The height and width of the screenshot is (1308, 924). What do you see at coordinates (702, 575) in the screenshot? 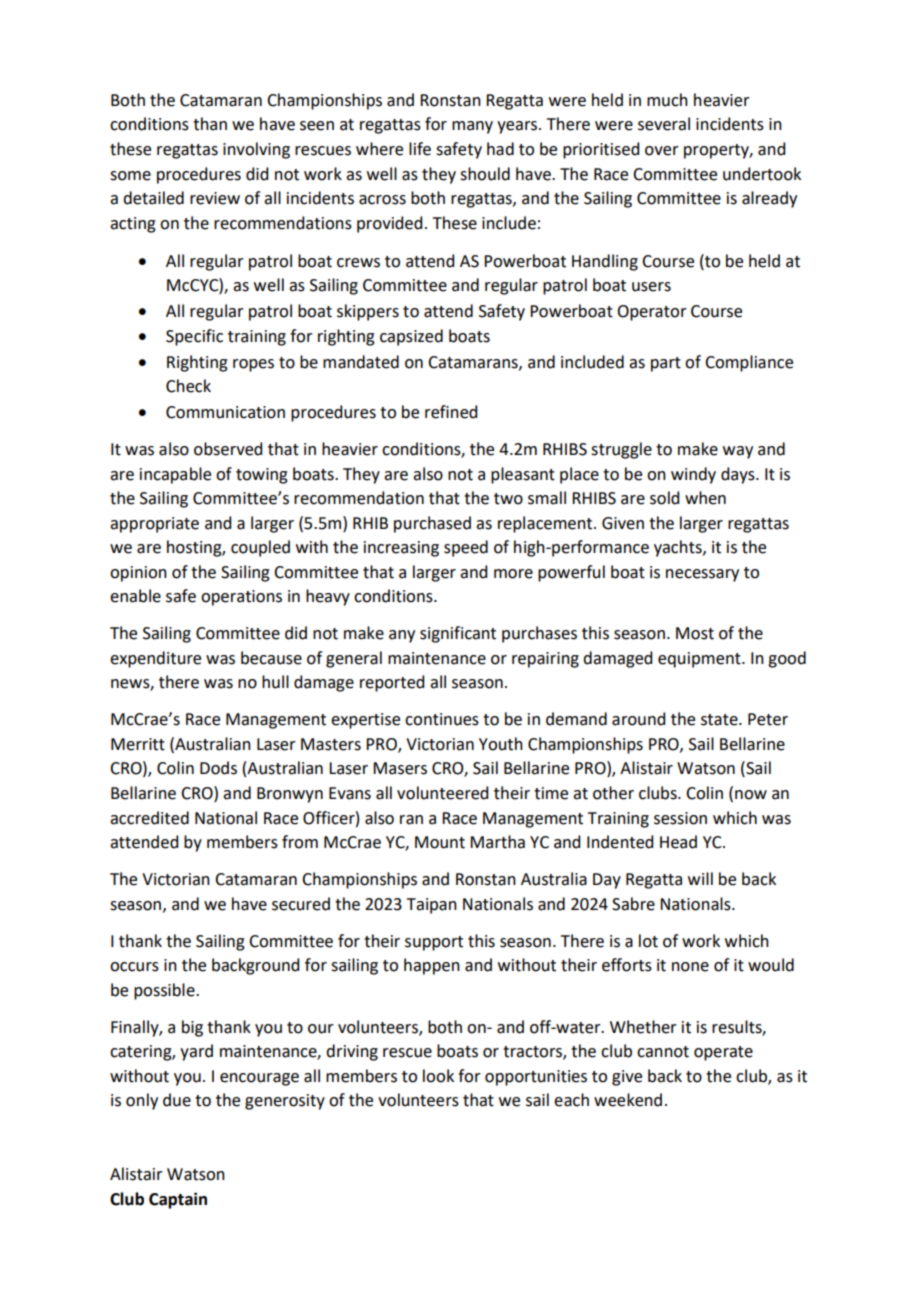
I see `necessary` at bounding box center [702, 575].
